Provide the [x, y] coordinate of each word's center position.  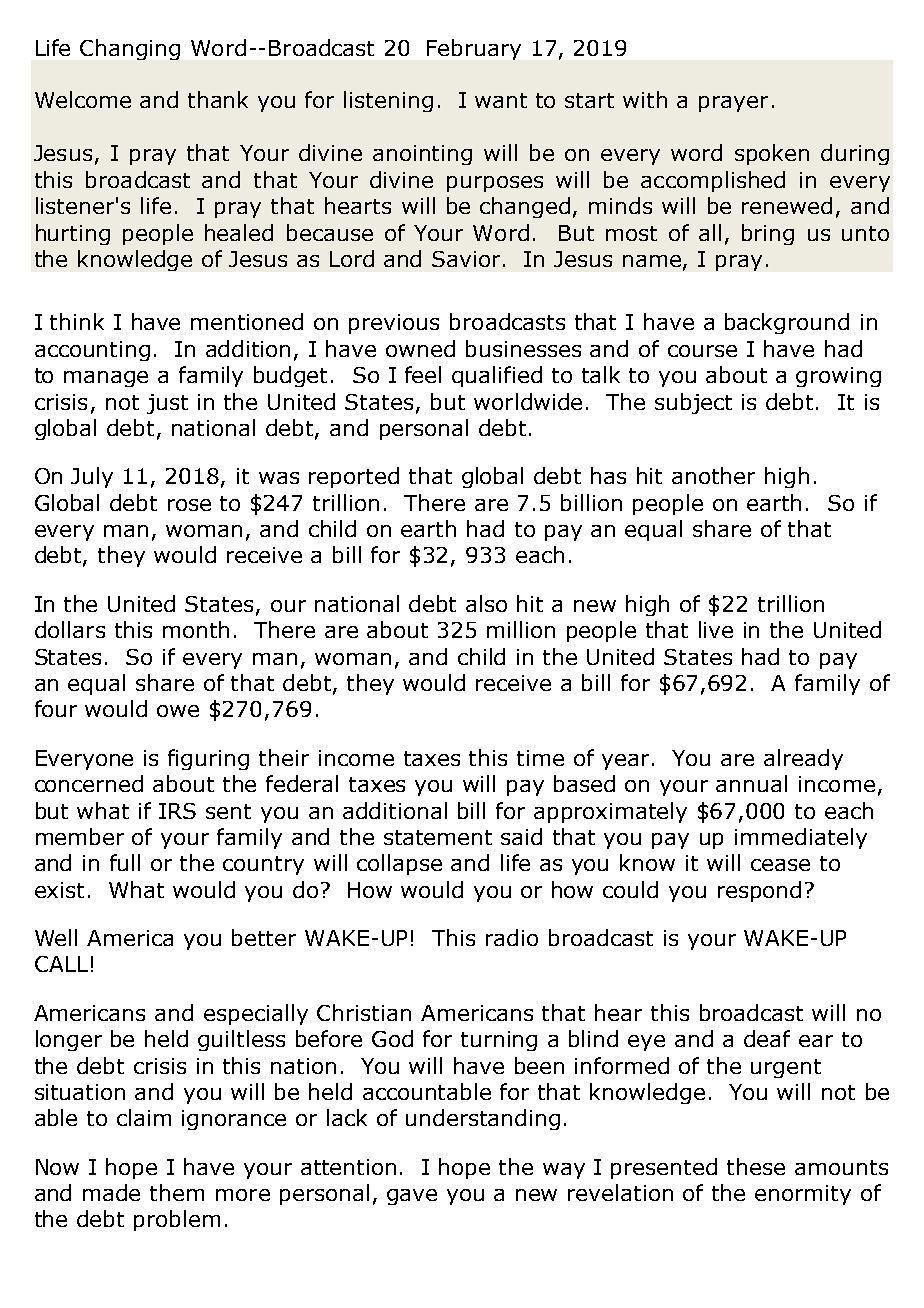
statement [438, 837]
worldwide [528, 401]
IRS [177, 811]
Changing [130, 49]
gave [412, 1197]
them [177, 1192]
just [167, 404]
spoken [772, 154]
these [756, 1166]
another [713, 475]
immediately [801, 838]
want [501, 100]
